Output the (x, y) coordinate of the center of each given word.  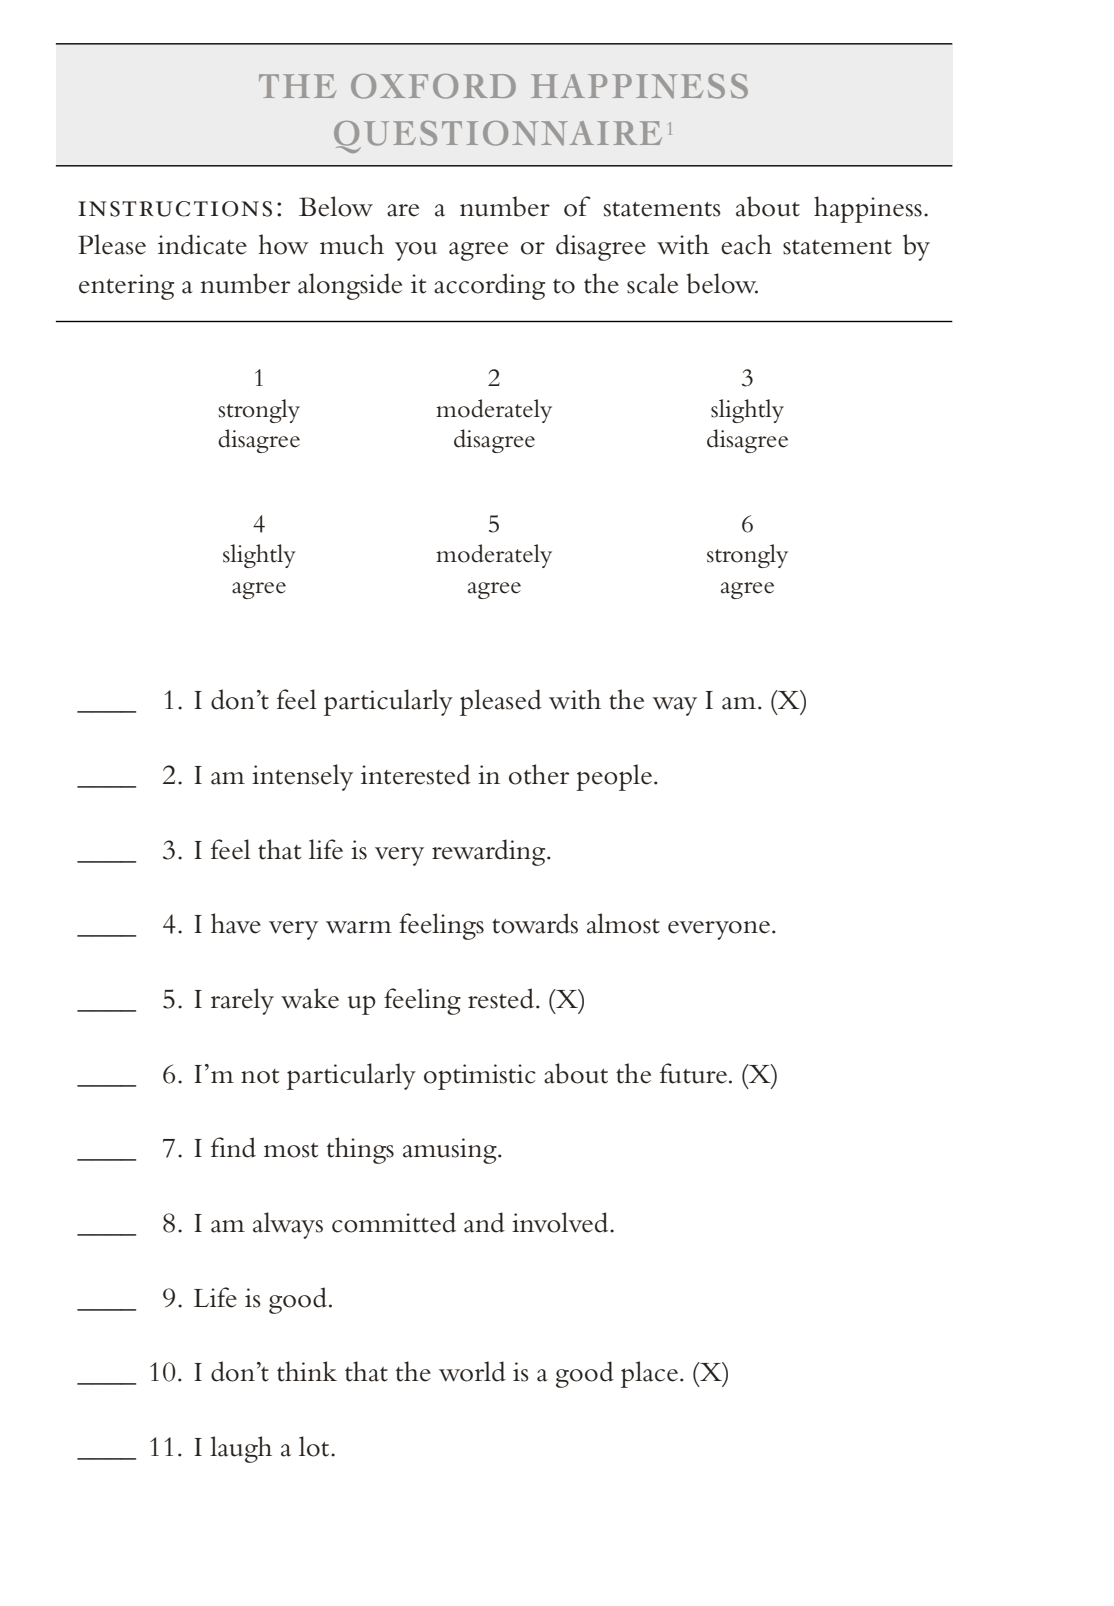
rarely (242, 1001)
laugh (241, 1449)
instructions (175, 209)
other (539, 774)
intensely (302, 777)
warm (359, 927)
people (615, 777)
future (693, 1073)
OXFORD (433, 86)
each (746, 244)
